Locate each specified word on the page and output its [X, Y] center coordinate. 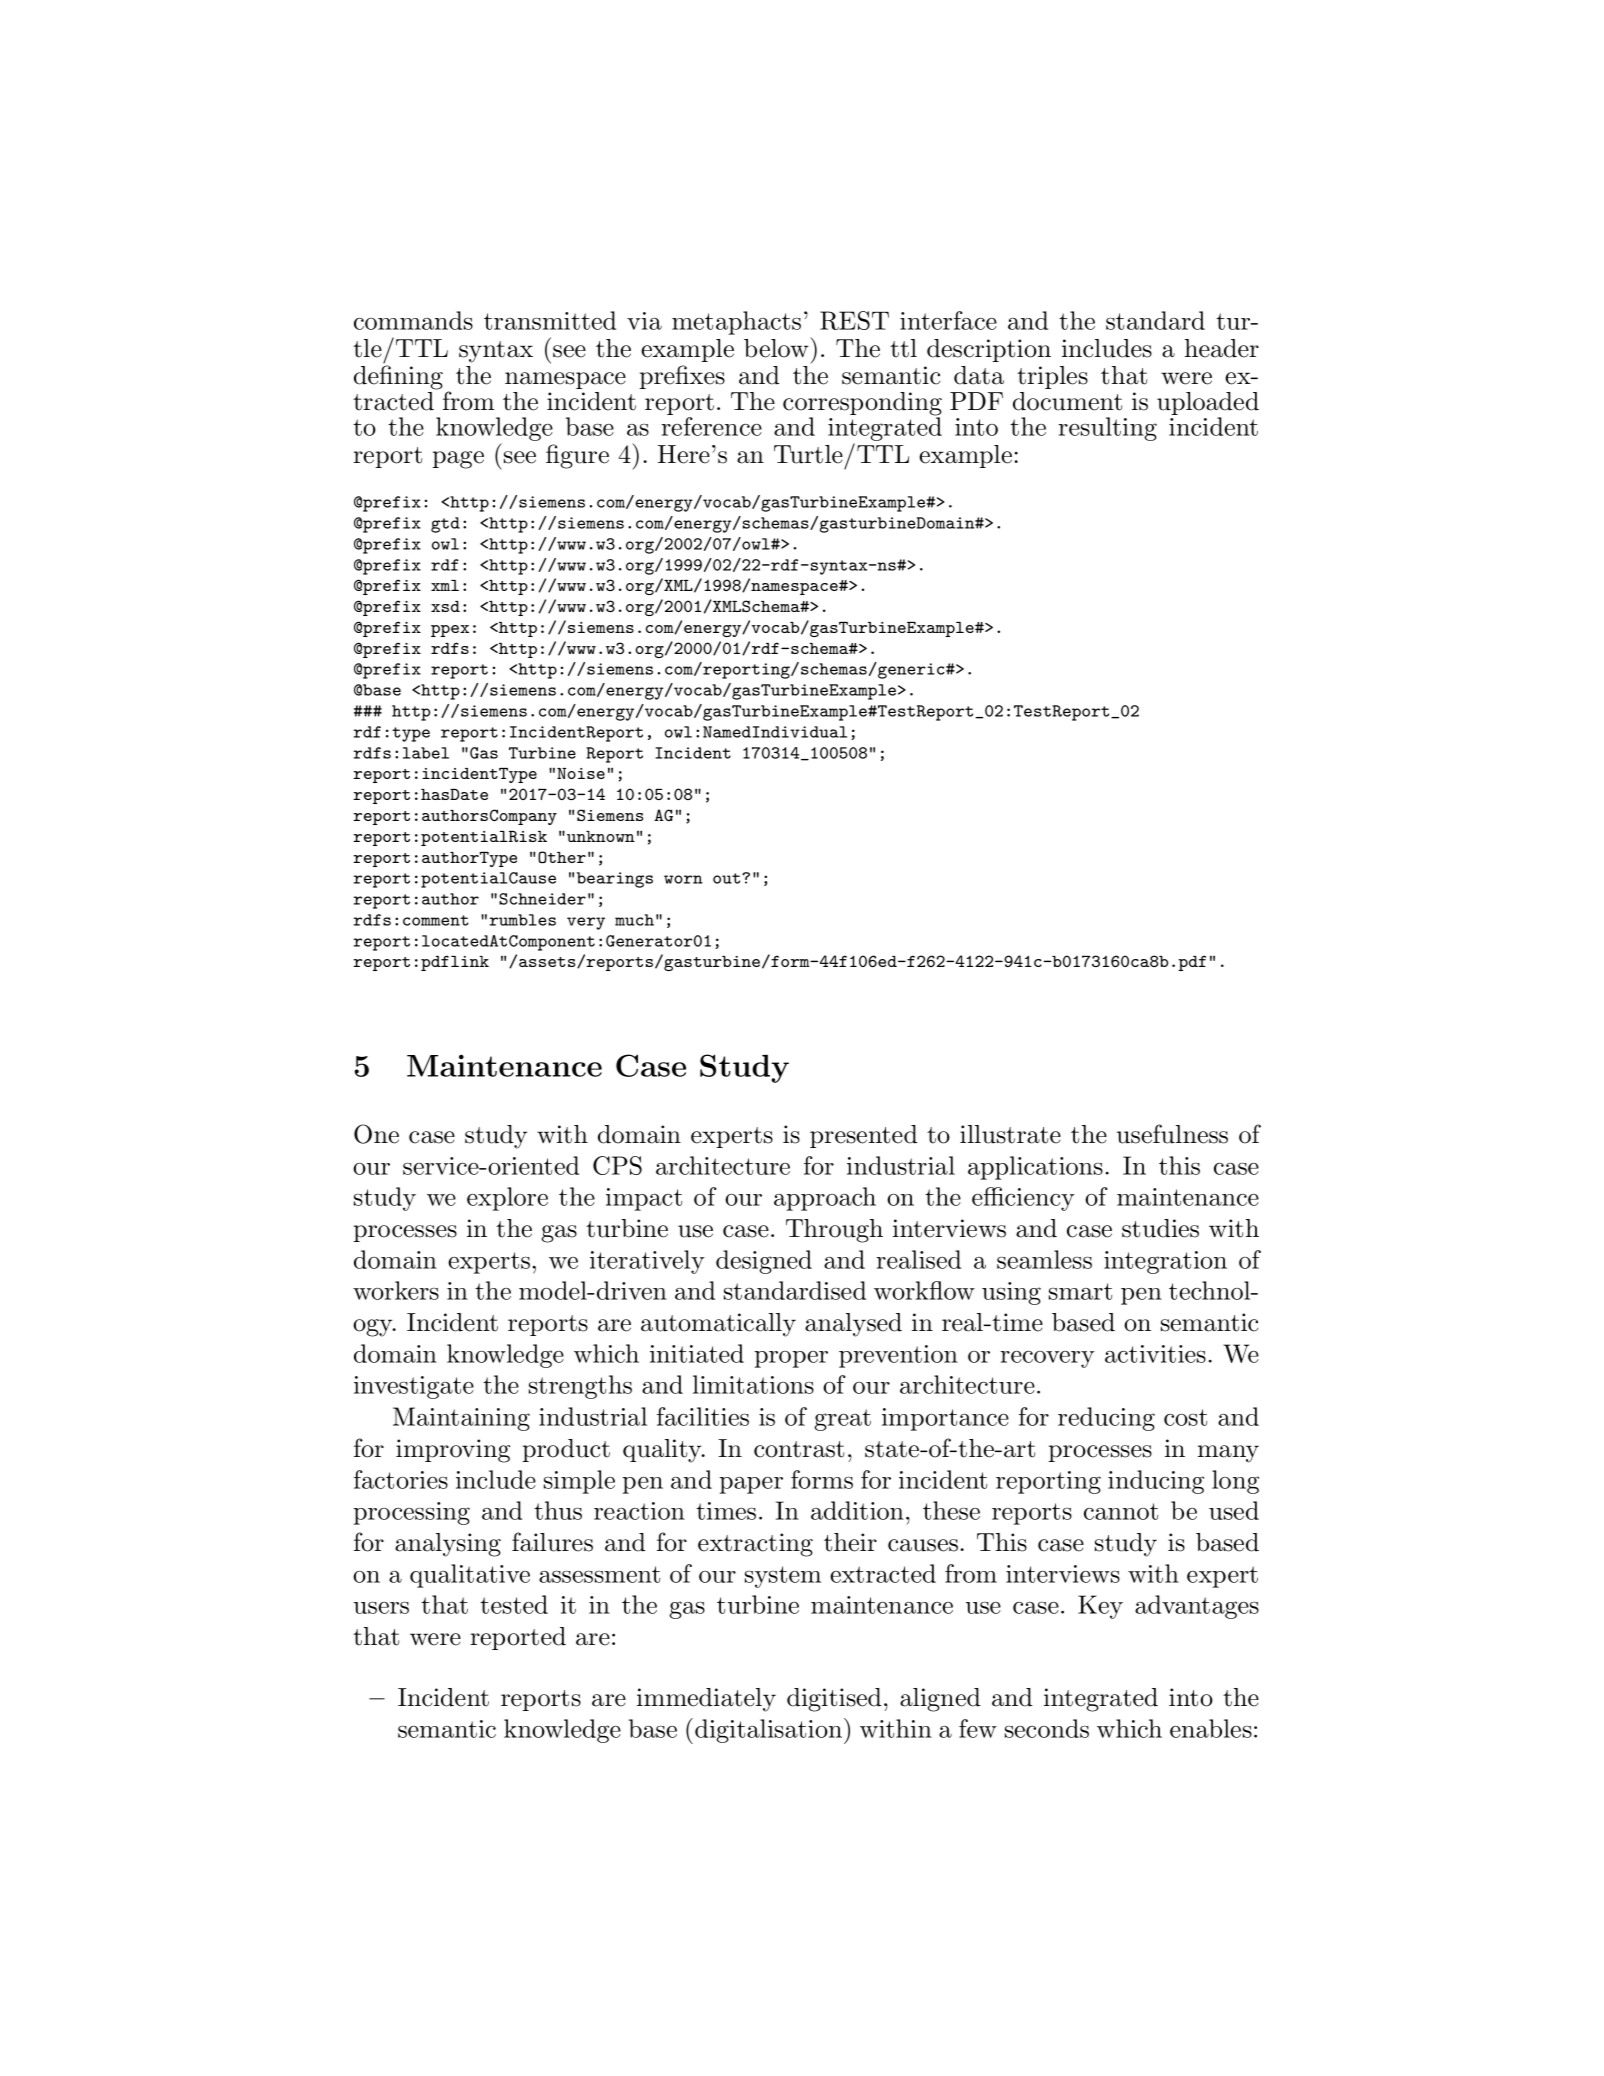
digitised [834, 1700]
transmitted [550, 320]
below [777, 347]
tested [514, 1604]
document [1067, 401]
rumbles [522, 920]
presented [864, 1136]
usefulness [1172, 1134]
